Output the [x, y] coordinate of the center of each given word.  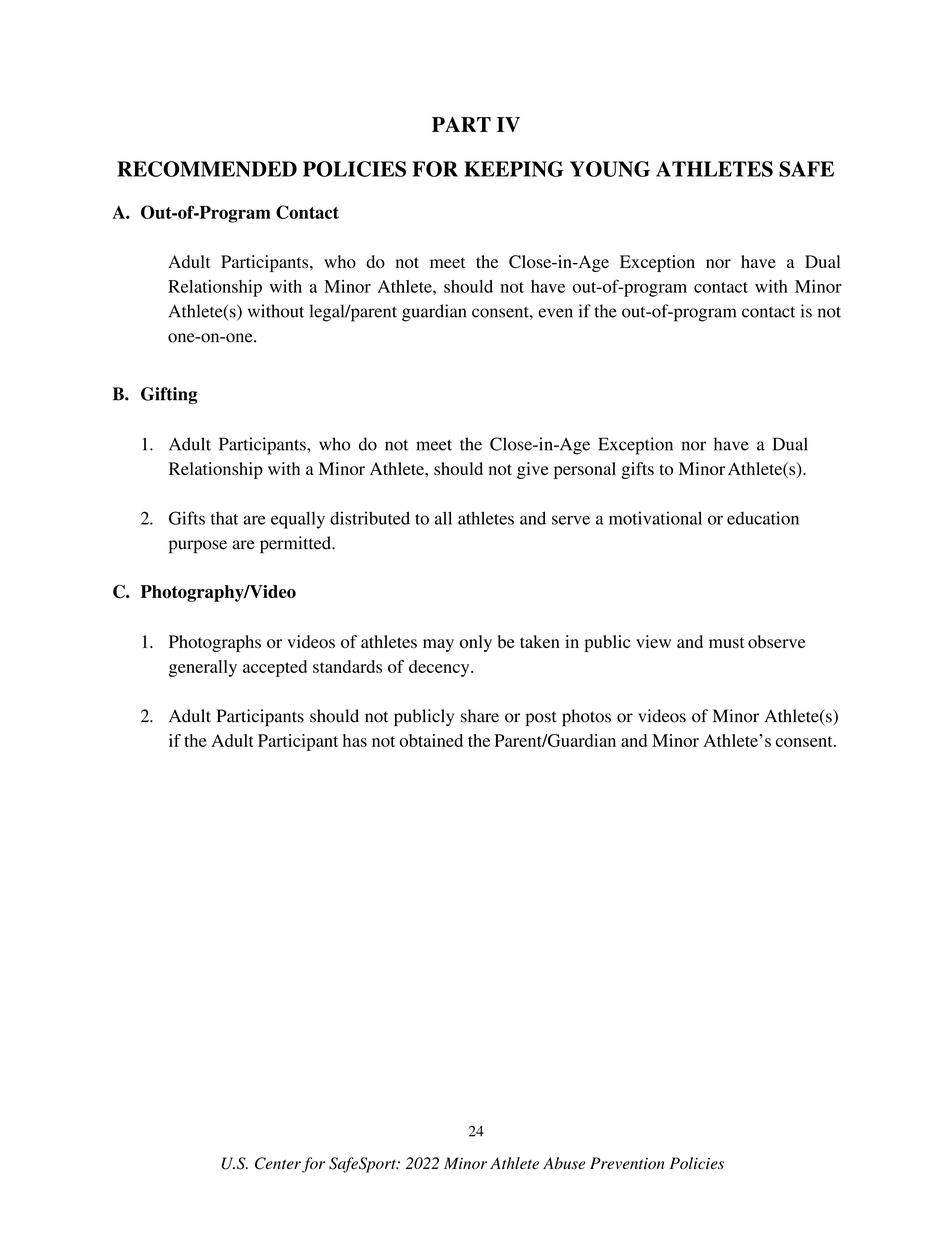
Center [278, 1163]
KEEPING [514, 169]
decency [440, 668]
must [727, 642]
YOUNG [610, 169]
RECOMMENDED [207, 169]
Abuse [564, 1163]
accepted [275, 668]
